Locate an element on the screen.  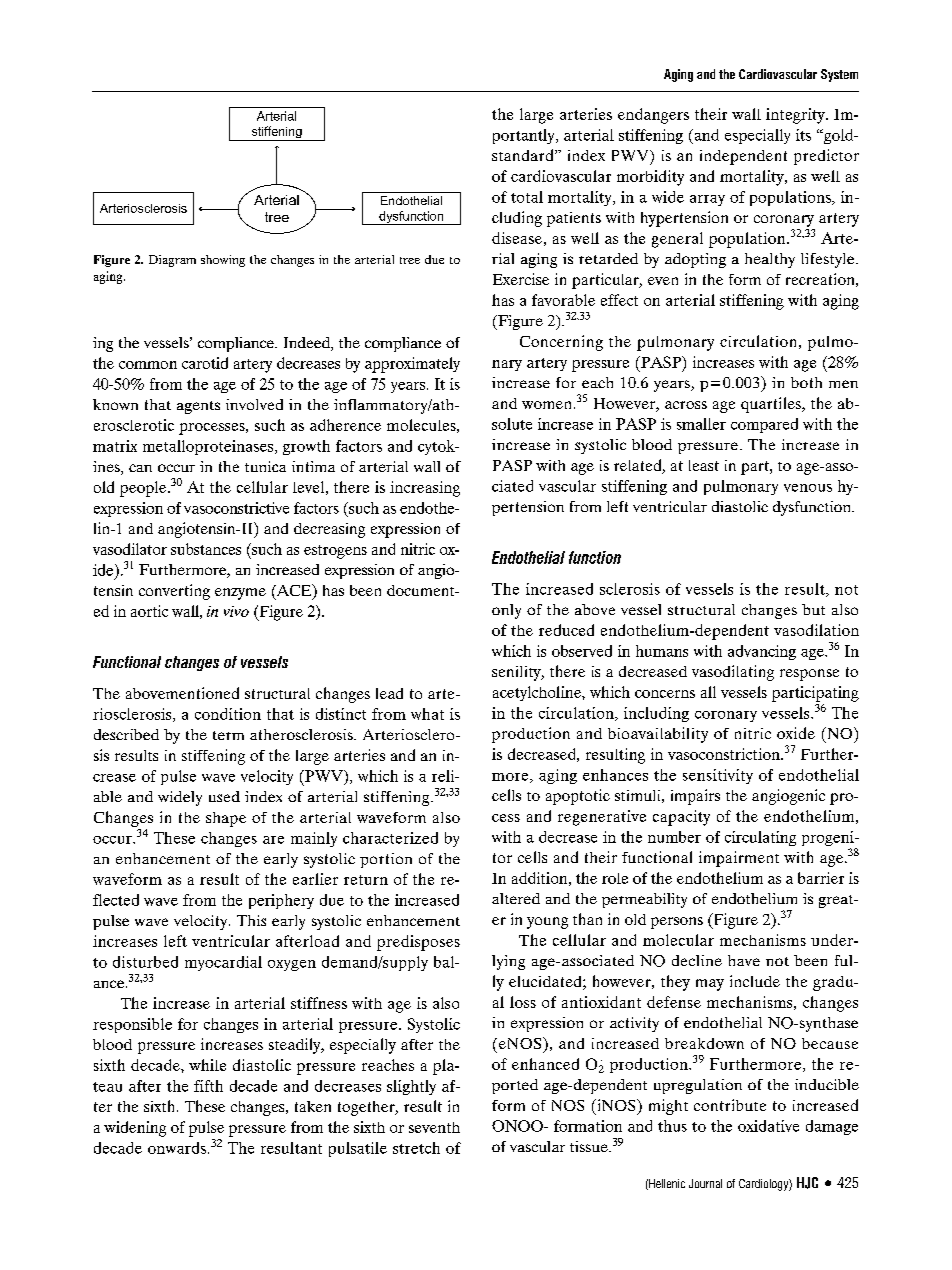
showing is located at coordinates (223, 261).
